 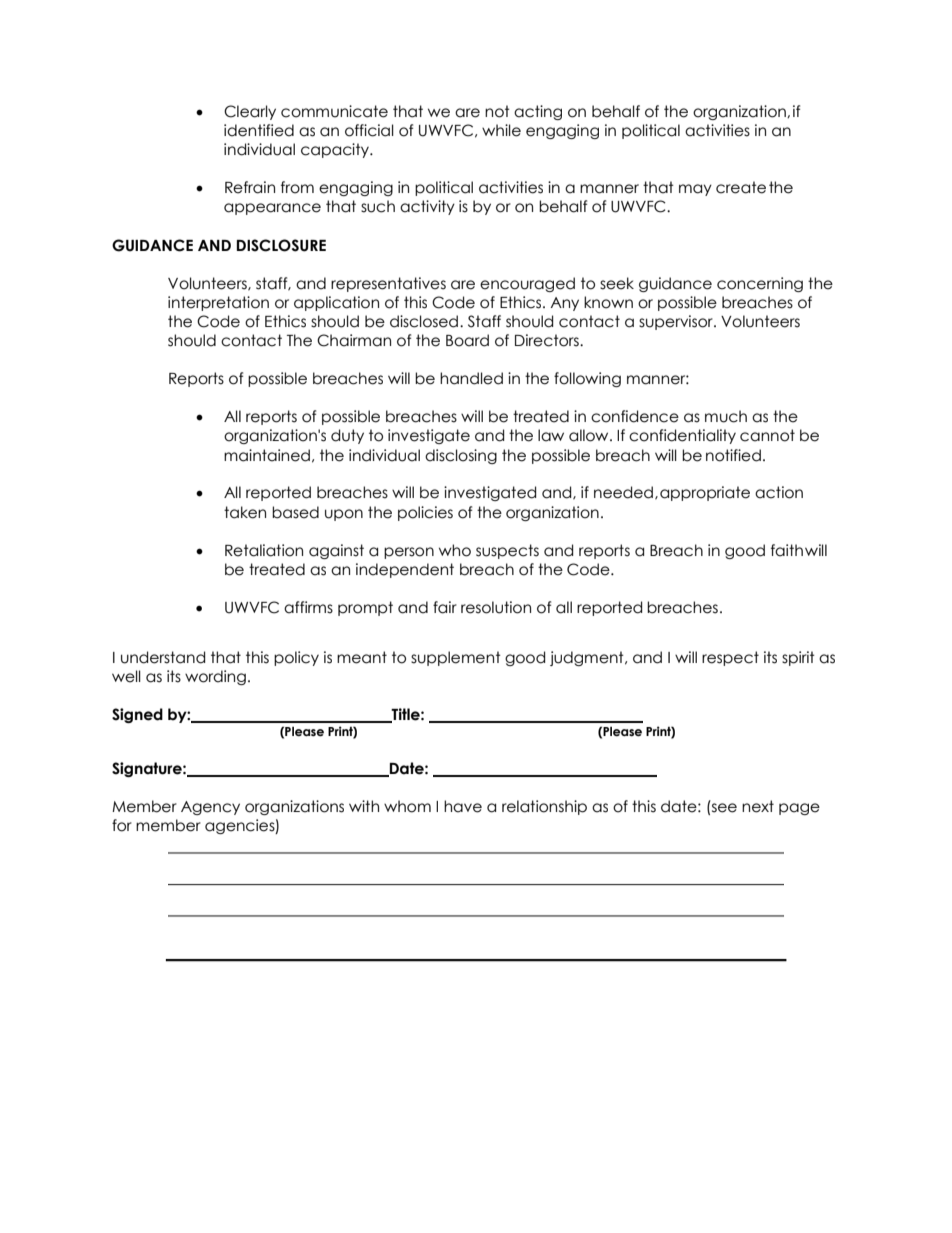 I want to click on action, so click(x=779, y=492).
